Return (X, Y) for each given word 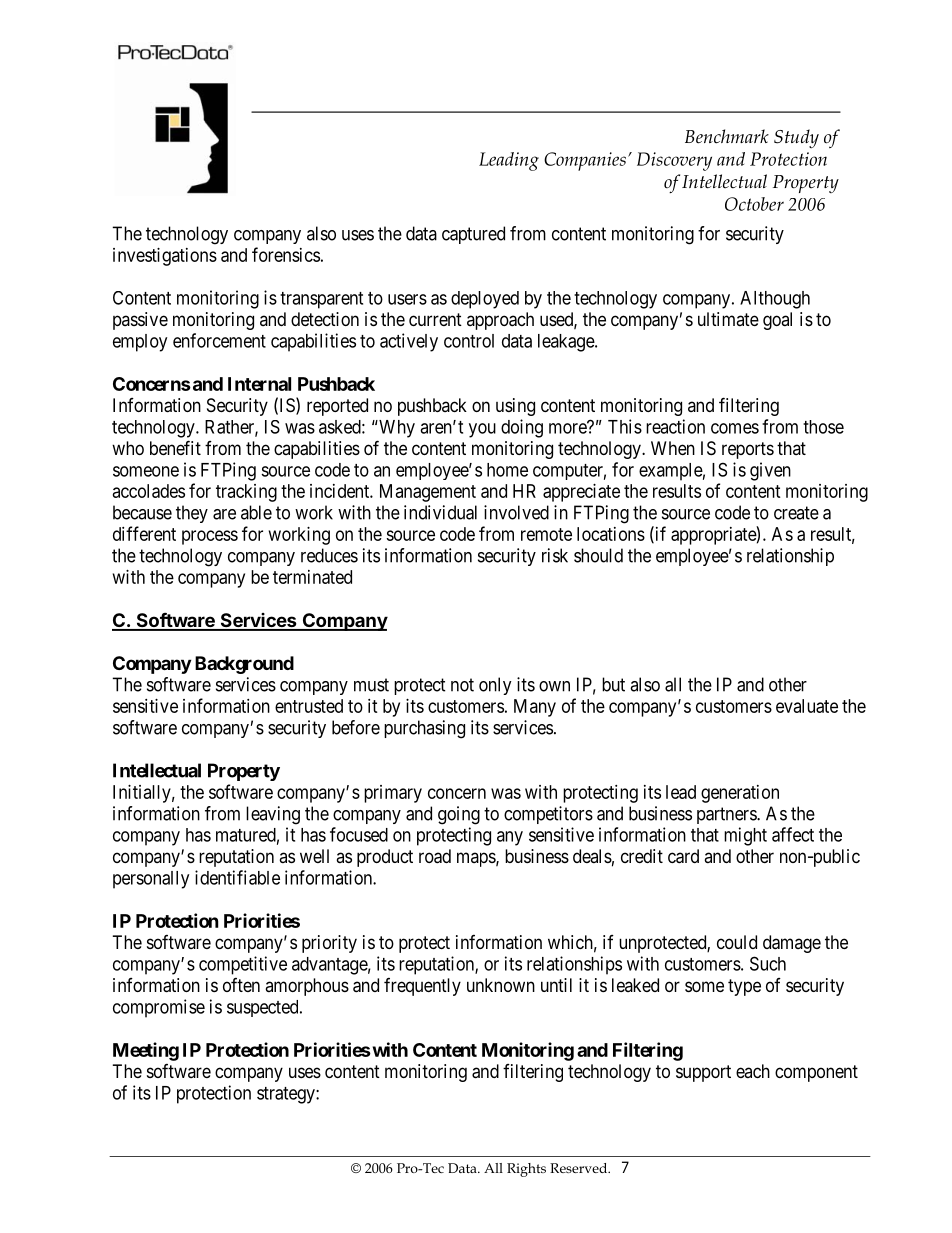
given (770, 471)
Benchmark (727, 136)
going (459, 815)
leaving (273, 815)
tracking (246, 493)
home (507, 470)
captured (473, 235)
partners (727, 815)
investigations (165, 257)
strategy (287, 1095)
